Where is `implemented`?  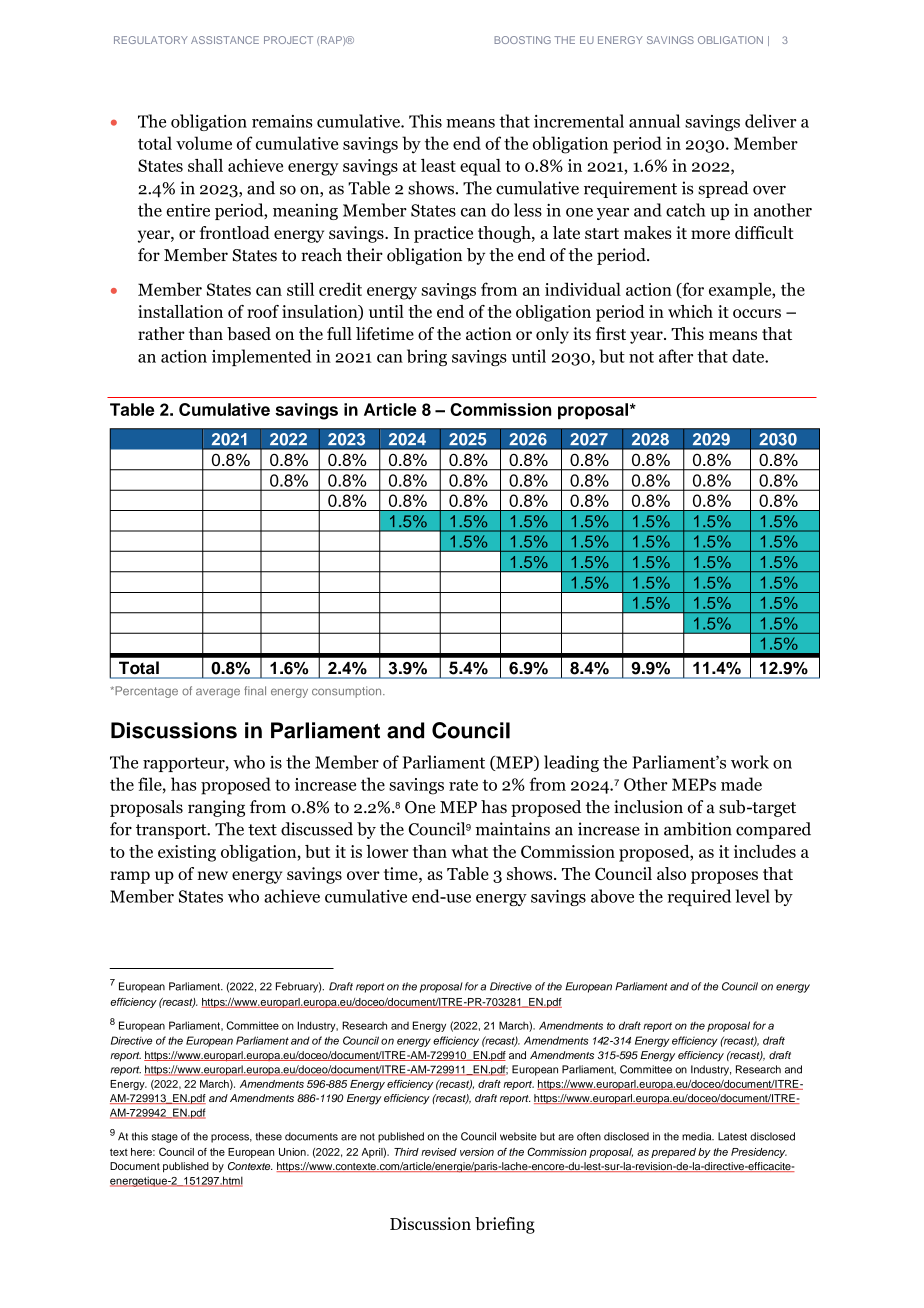 implemented is located at coordinates (261, 357).
